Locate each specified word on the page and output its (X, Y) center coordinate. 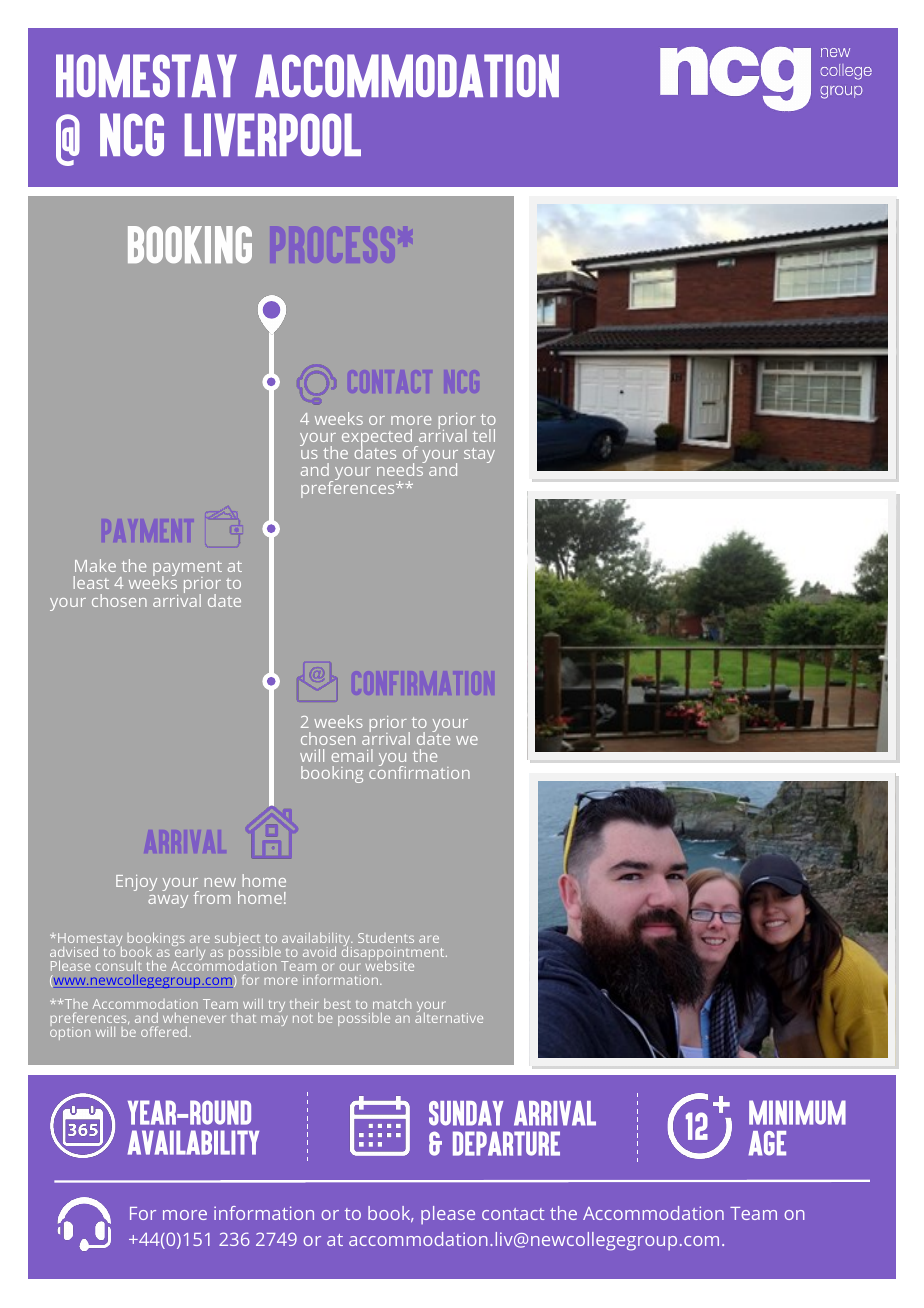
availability (317, 941)
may (274, 1020)
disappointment (394, 953)
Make (95, 565)
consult (119, 965)
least (91, 582)
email (352, 755)
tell (484, 435)
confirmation (419, 771)
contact (513, 1214)
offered (165, 1031)
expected (378, 439)
